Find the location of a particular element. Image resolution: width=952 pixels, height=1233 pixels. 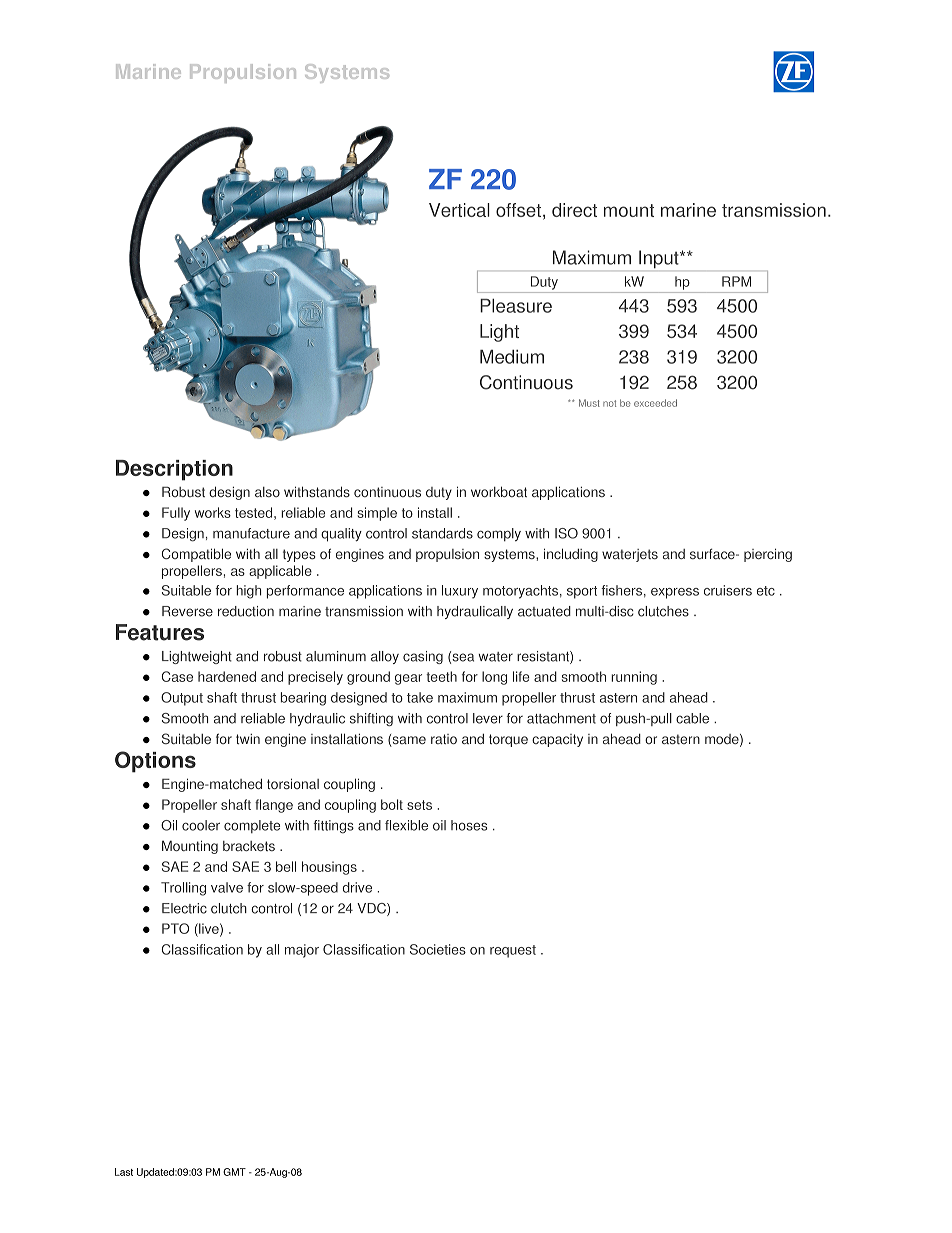

Output is located at coordinates (182, 699).
